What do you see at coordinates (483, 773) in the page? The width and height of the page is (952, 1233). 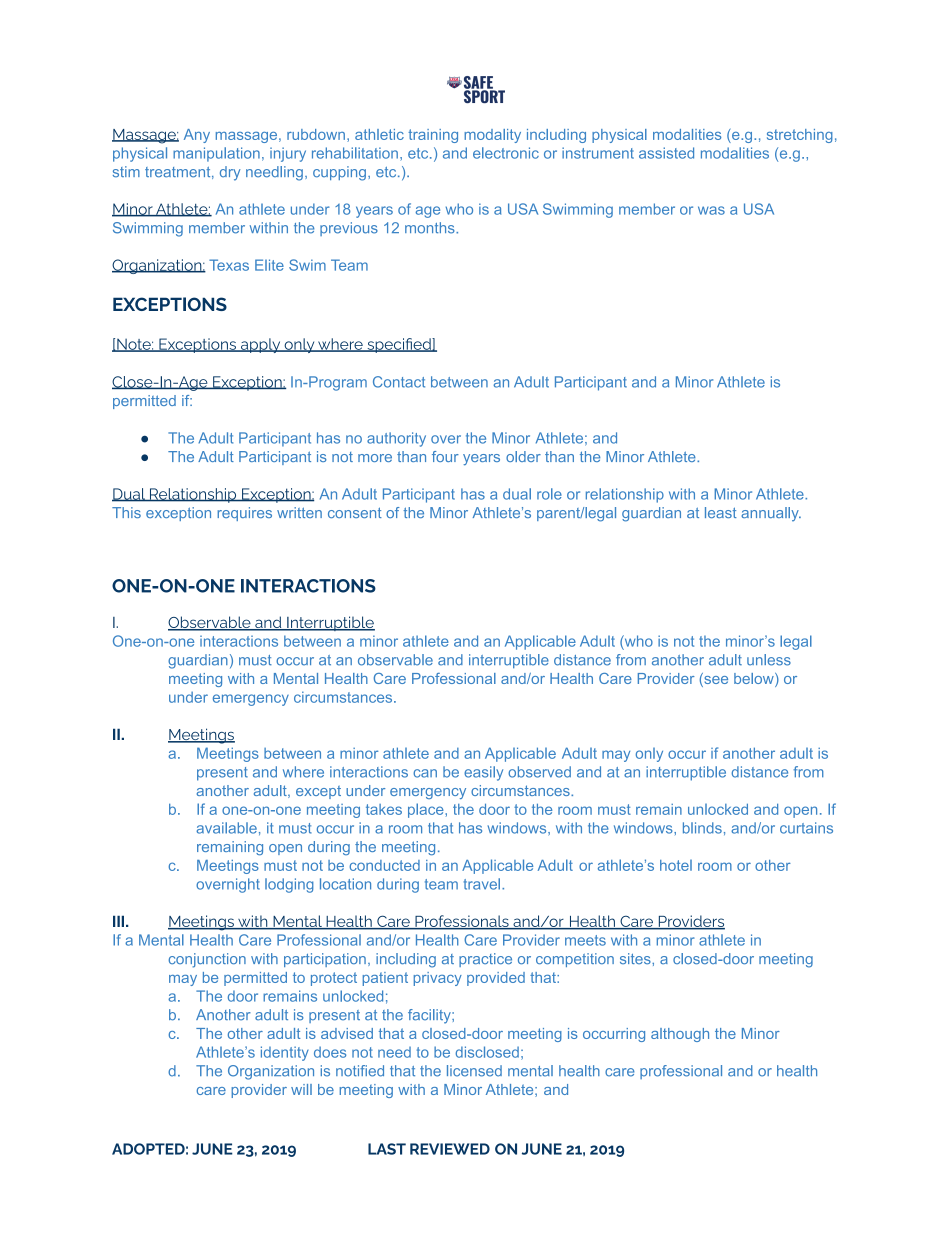 I see `easily` at bounding box center [483, 773].
